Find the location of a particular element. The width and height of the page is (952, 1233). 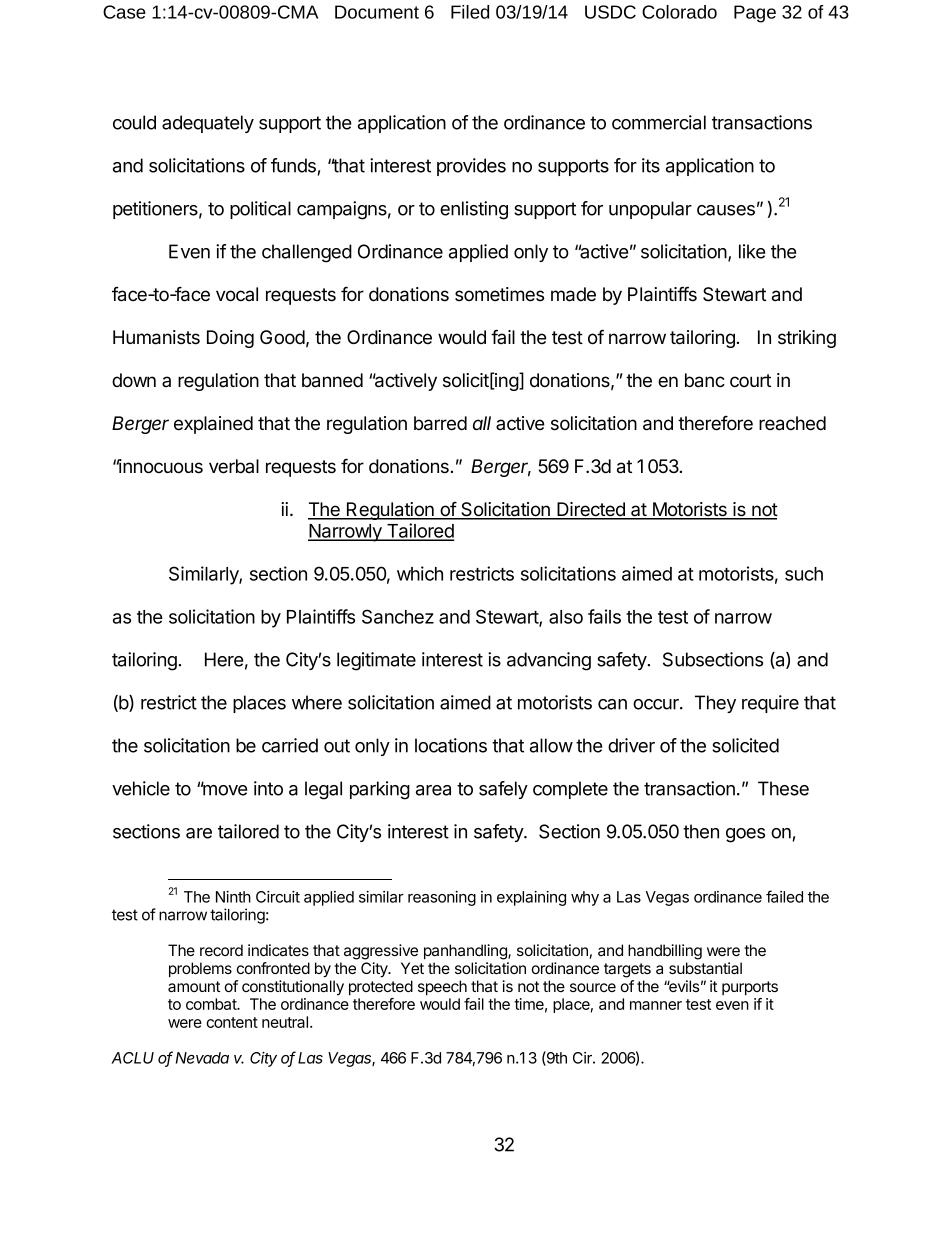

such is located at coordinates (804, 574).
